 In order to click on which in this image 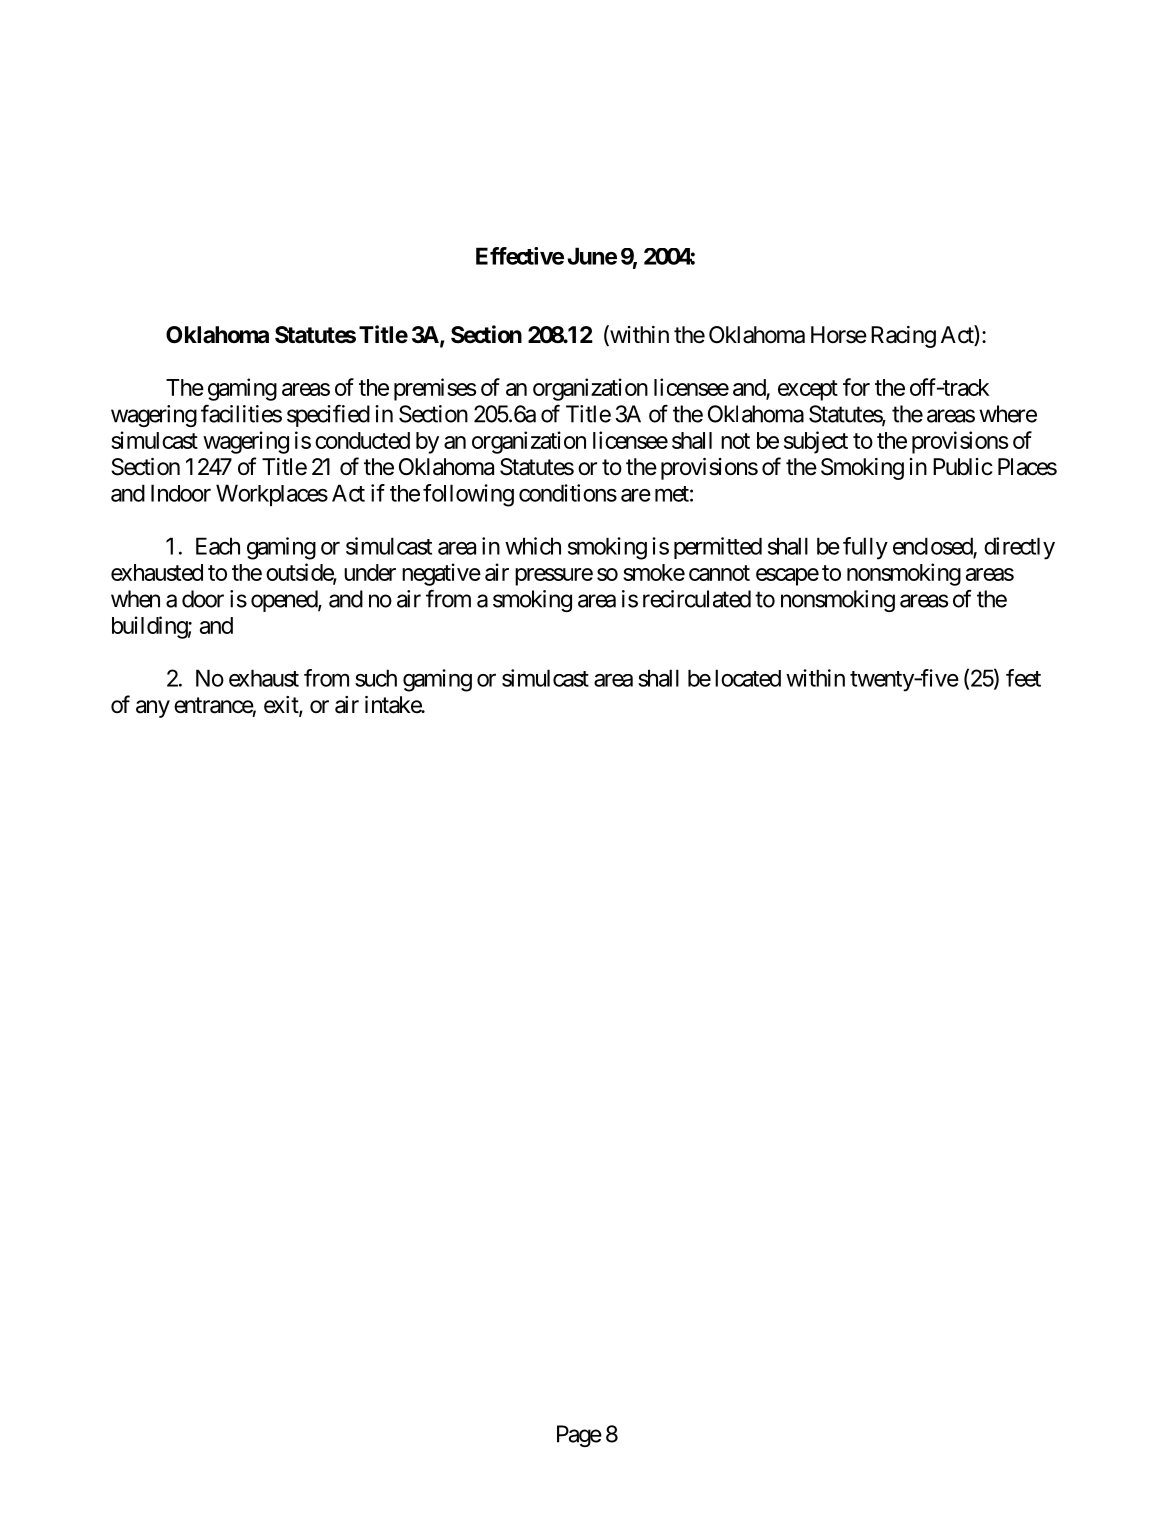, I will do `click(533, 546)`.
